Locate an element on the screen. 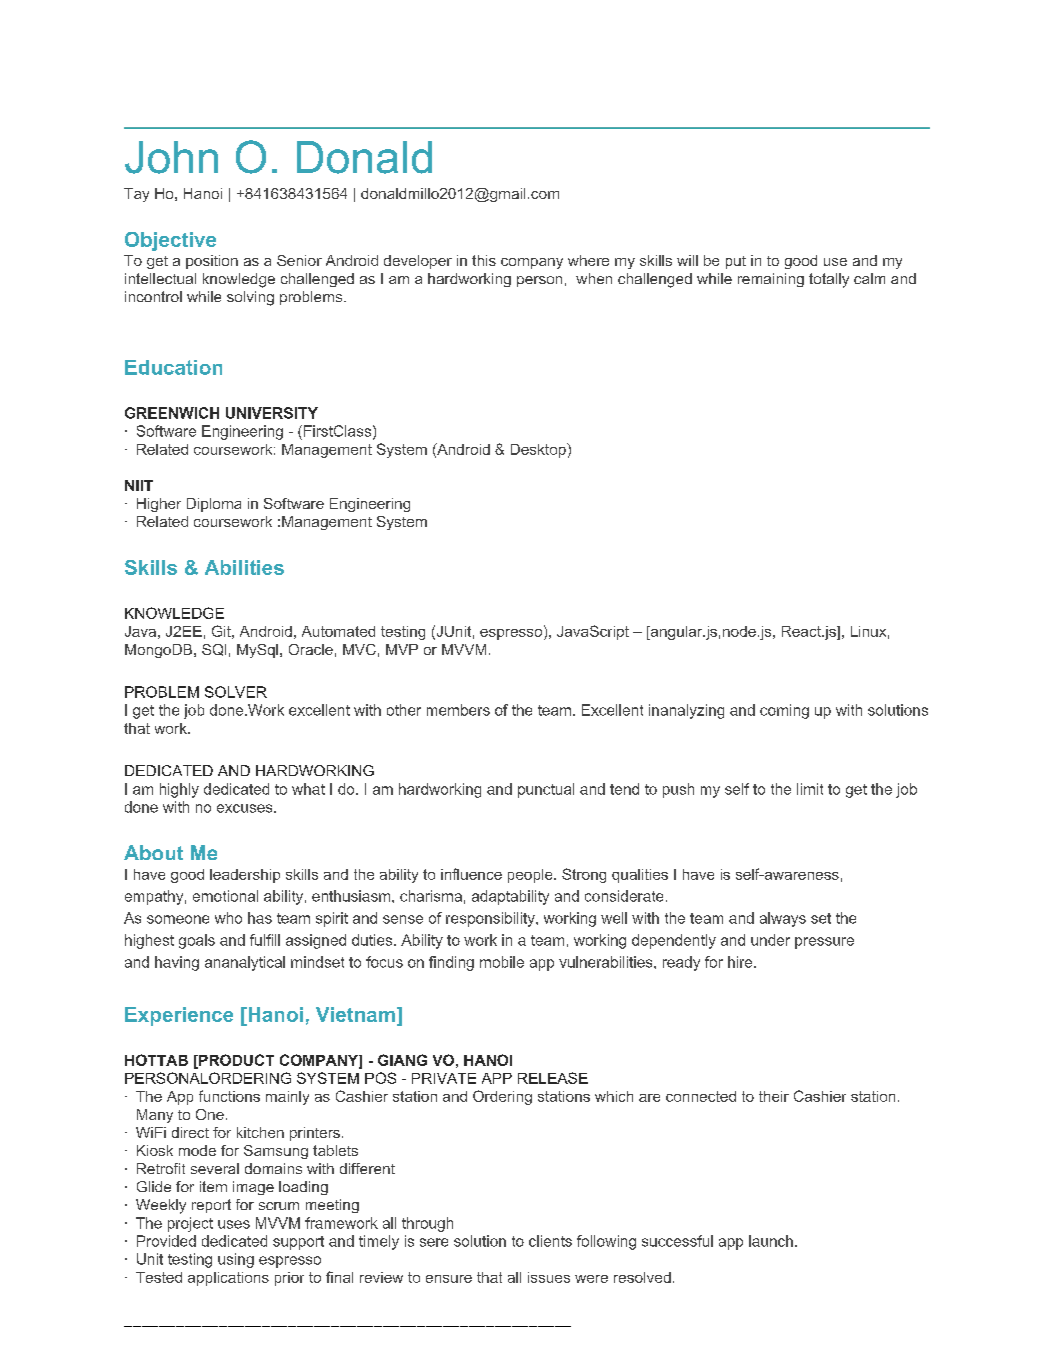 The width and height of the screenshot is (1054, 1364). Desktop is located at coordinates (539, 450).
